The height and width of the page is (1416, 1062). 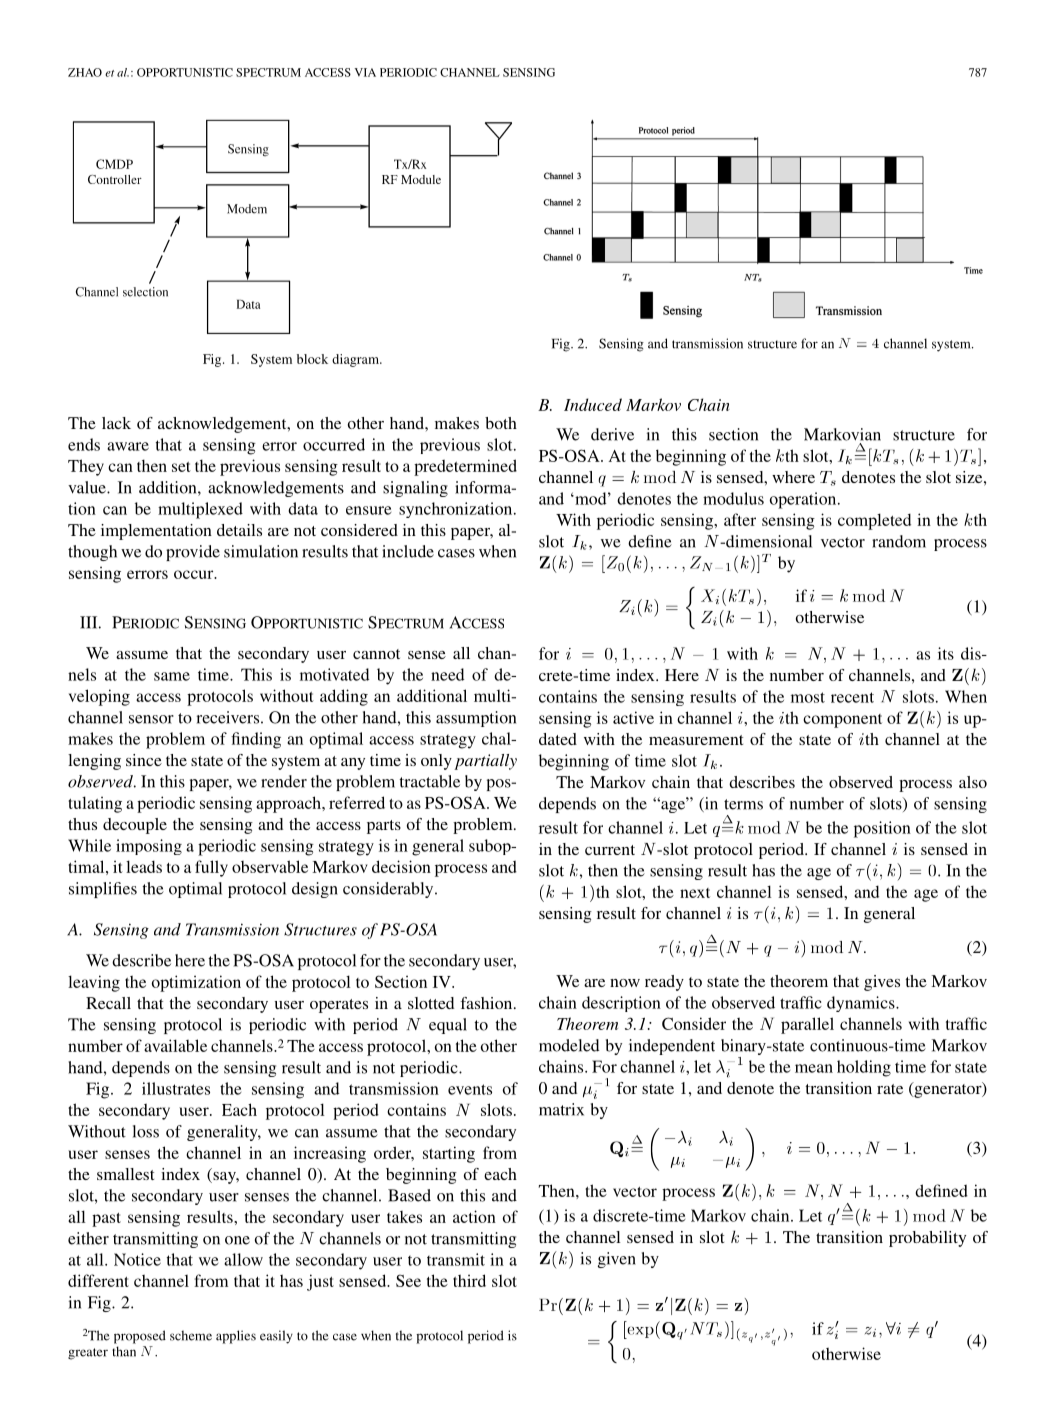 What do you see at coordinates (899, 541) in the page?
I see `random` at bounding box center [899, 541].
